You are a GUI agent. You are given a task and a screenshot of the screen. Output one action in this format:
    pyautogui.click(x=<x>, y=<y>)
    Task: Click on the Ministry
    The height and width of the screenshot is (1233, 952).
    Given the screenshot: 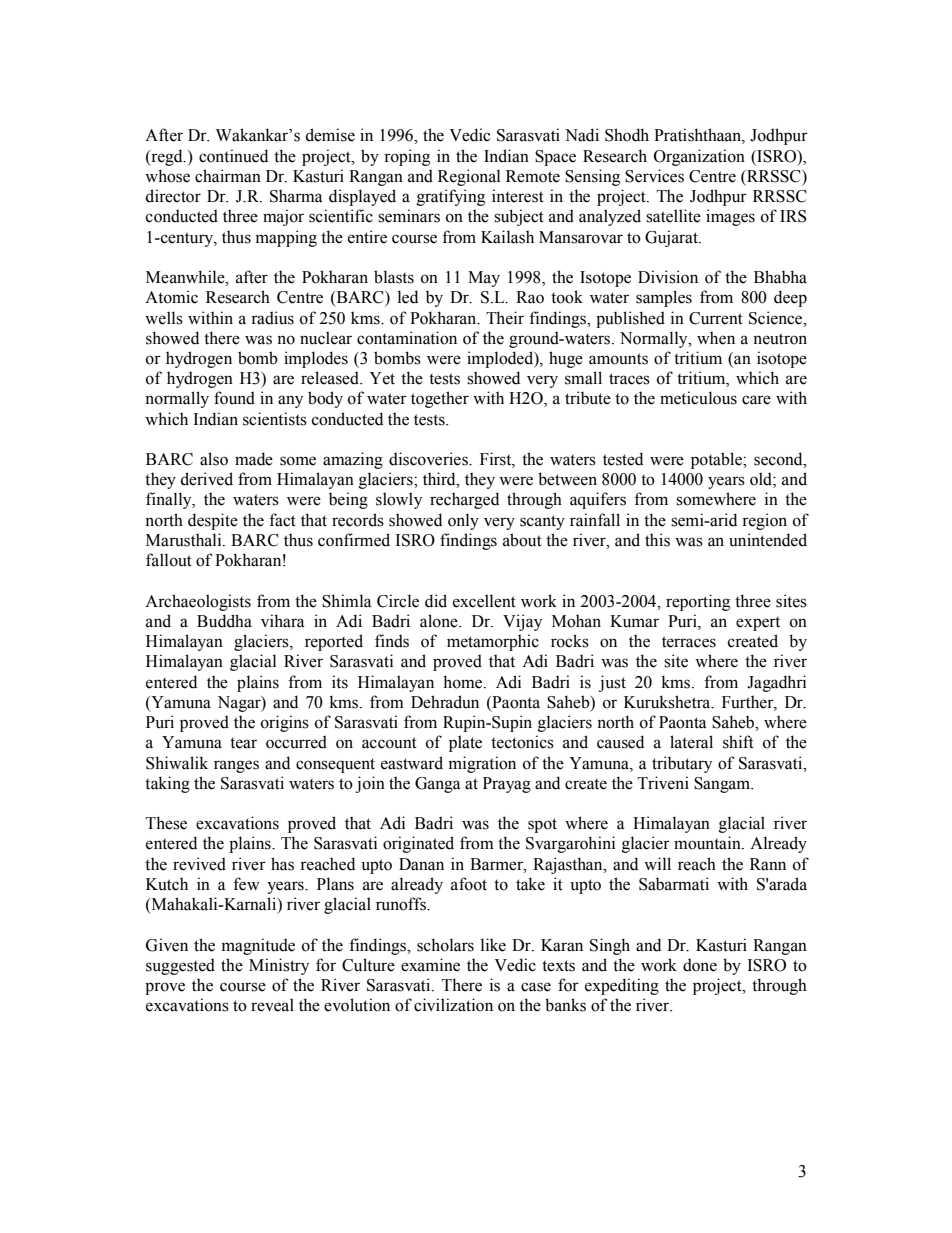 What is the action you would take?
    pyautogui.click(x=279, y=966)
